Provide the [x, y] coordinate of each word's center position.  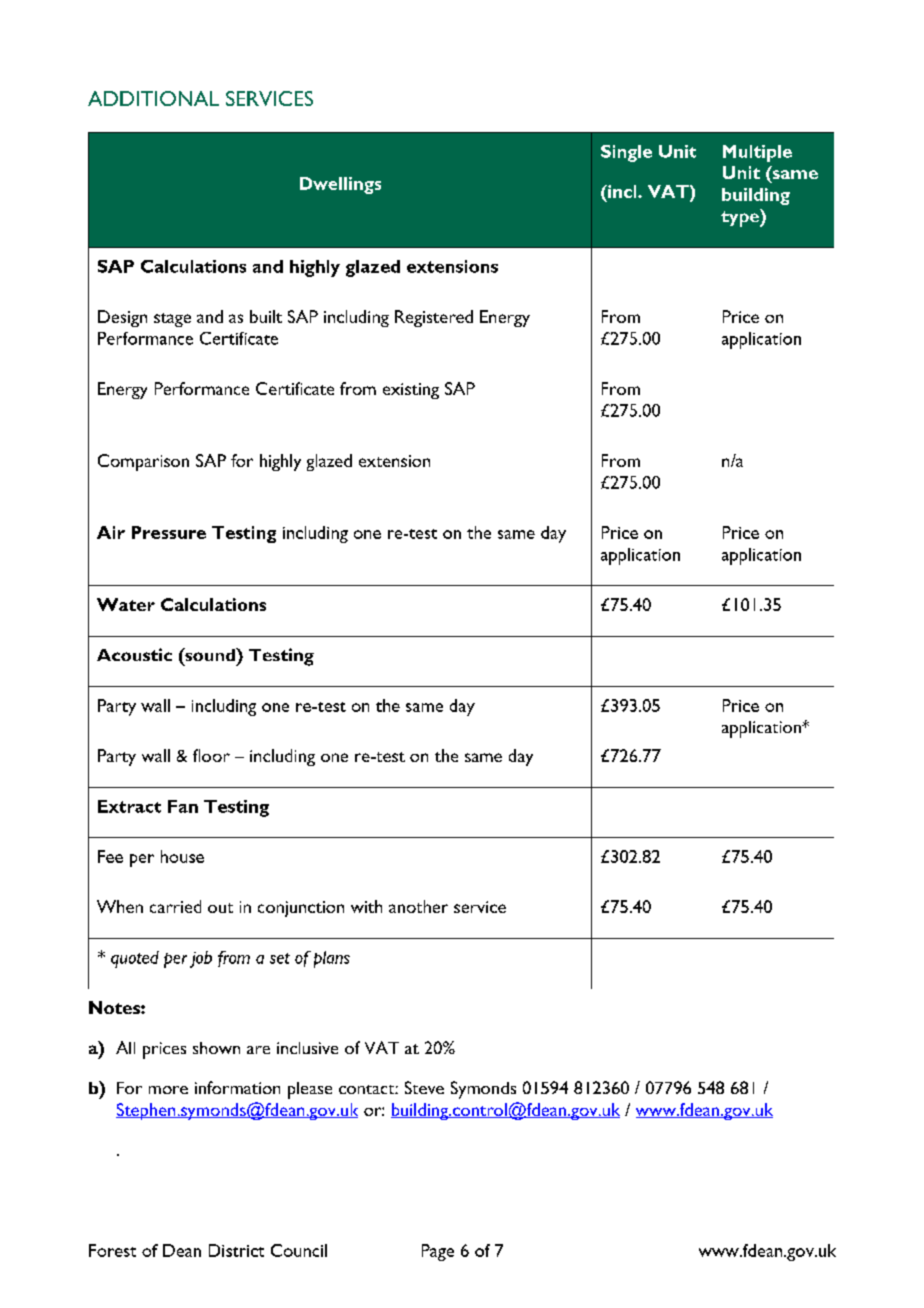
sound [210, 654]
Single [626, 153]
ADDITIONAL [153, 98]
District [236, 1250]
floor [211, 755]
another [418, 906]
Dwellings [340, 185]
